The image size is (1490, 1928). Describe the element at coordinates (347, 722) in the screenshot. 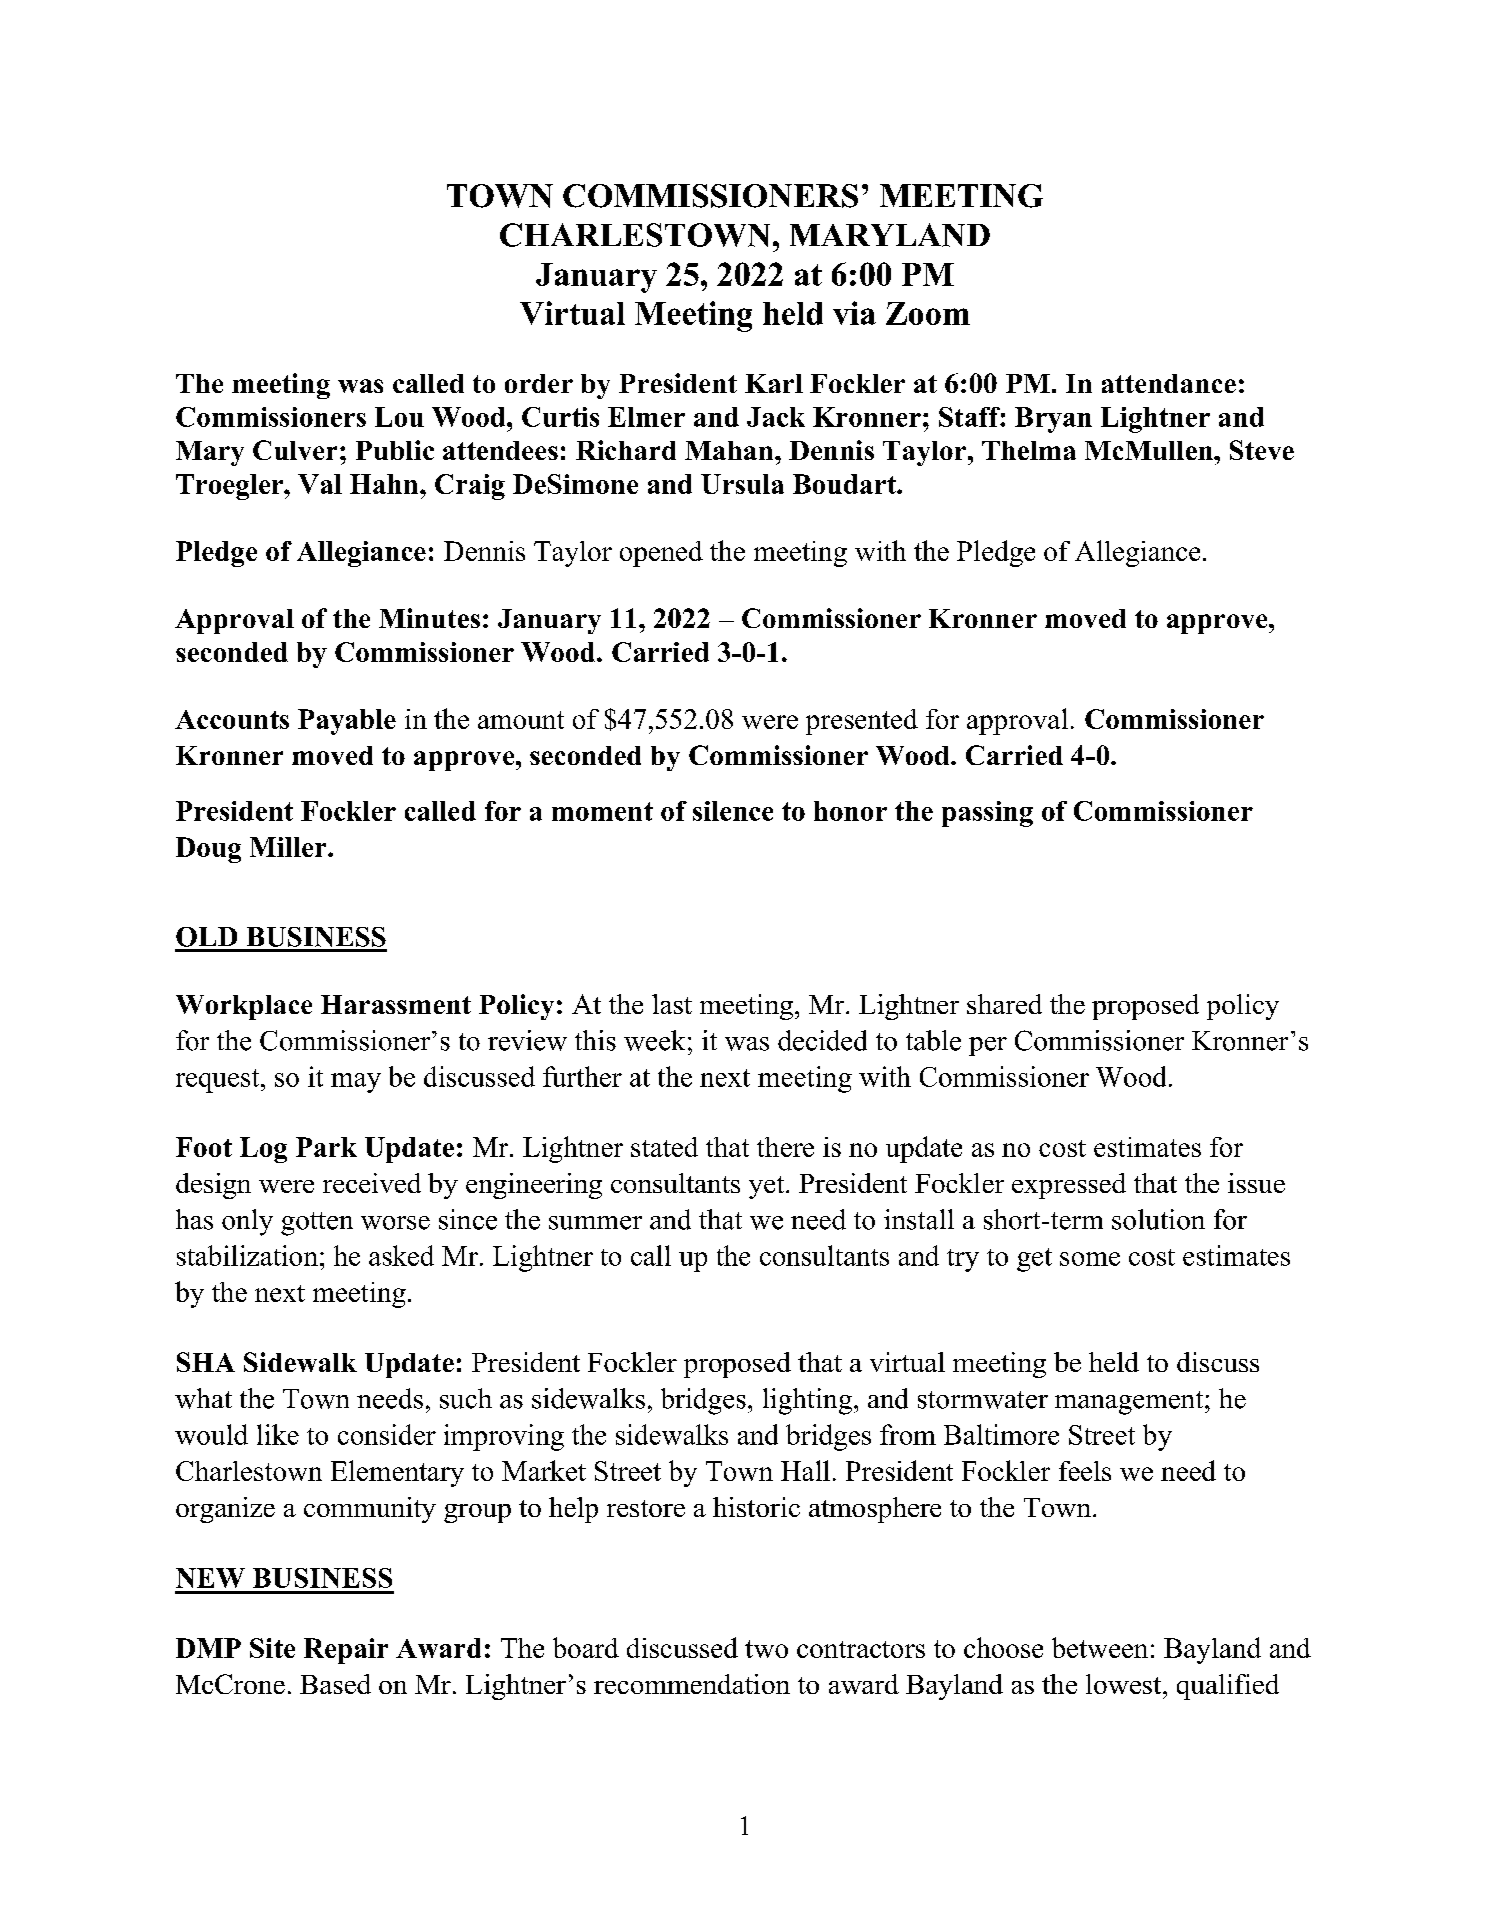

I see `Payable` at that location.
